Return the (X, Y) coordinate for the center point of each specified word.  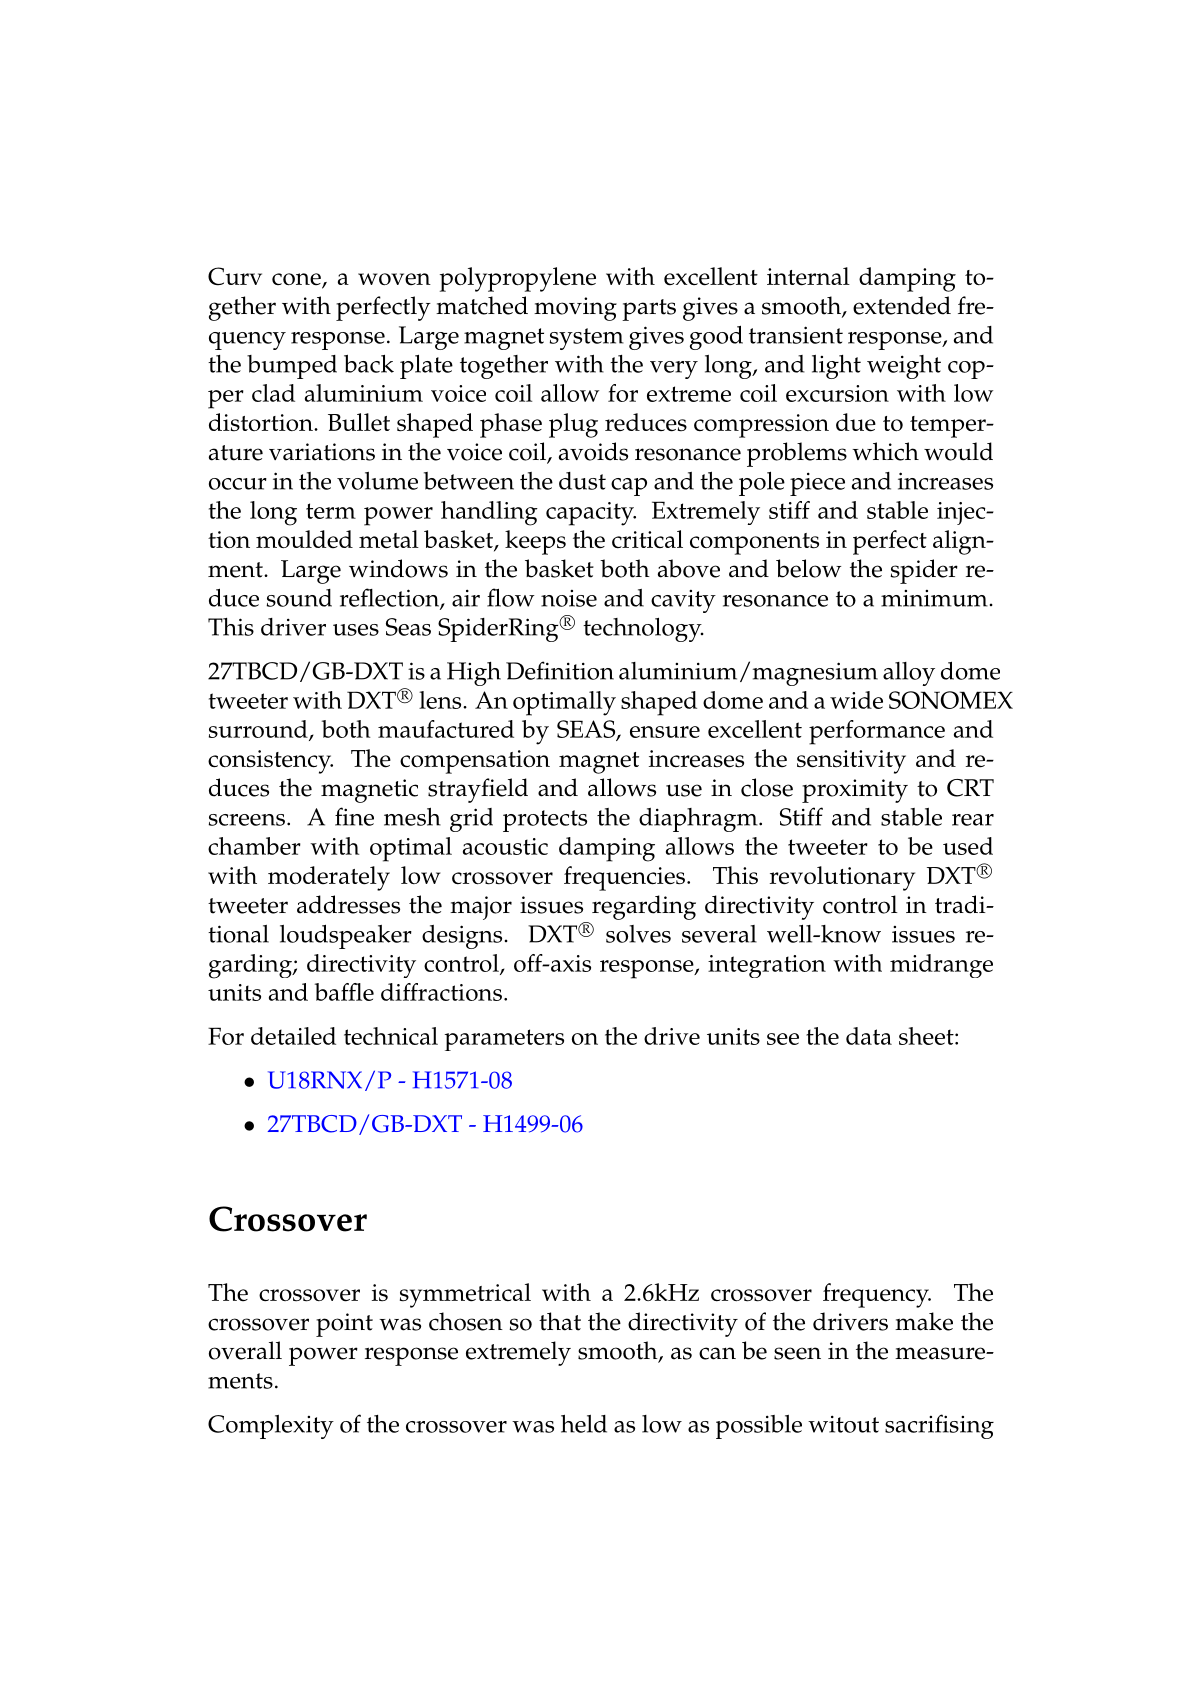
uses (356, 630)
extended (902, 305)
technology (643, 630)
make (924, 1321)
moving (575, 309)
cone (297, 280)
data (869, 1036)
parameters (504, 1040)
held (584, 1424)
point (344, 1325)
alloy (909, 674)
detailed (293, 1036)
